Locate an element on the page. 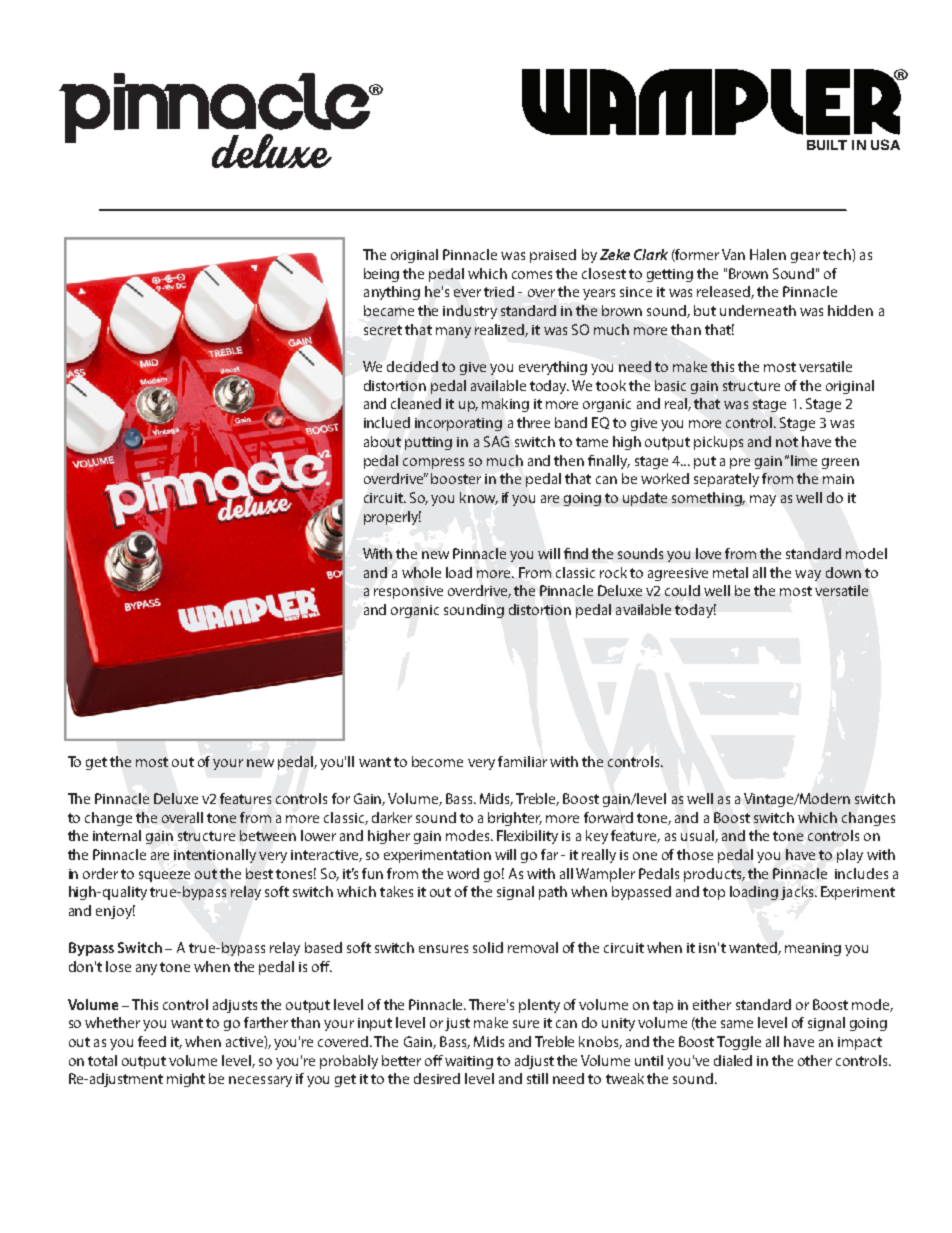 This image has height=1233, width=952. brighter is located at coordinates (515, 819).
